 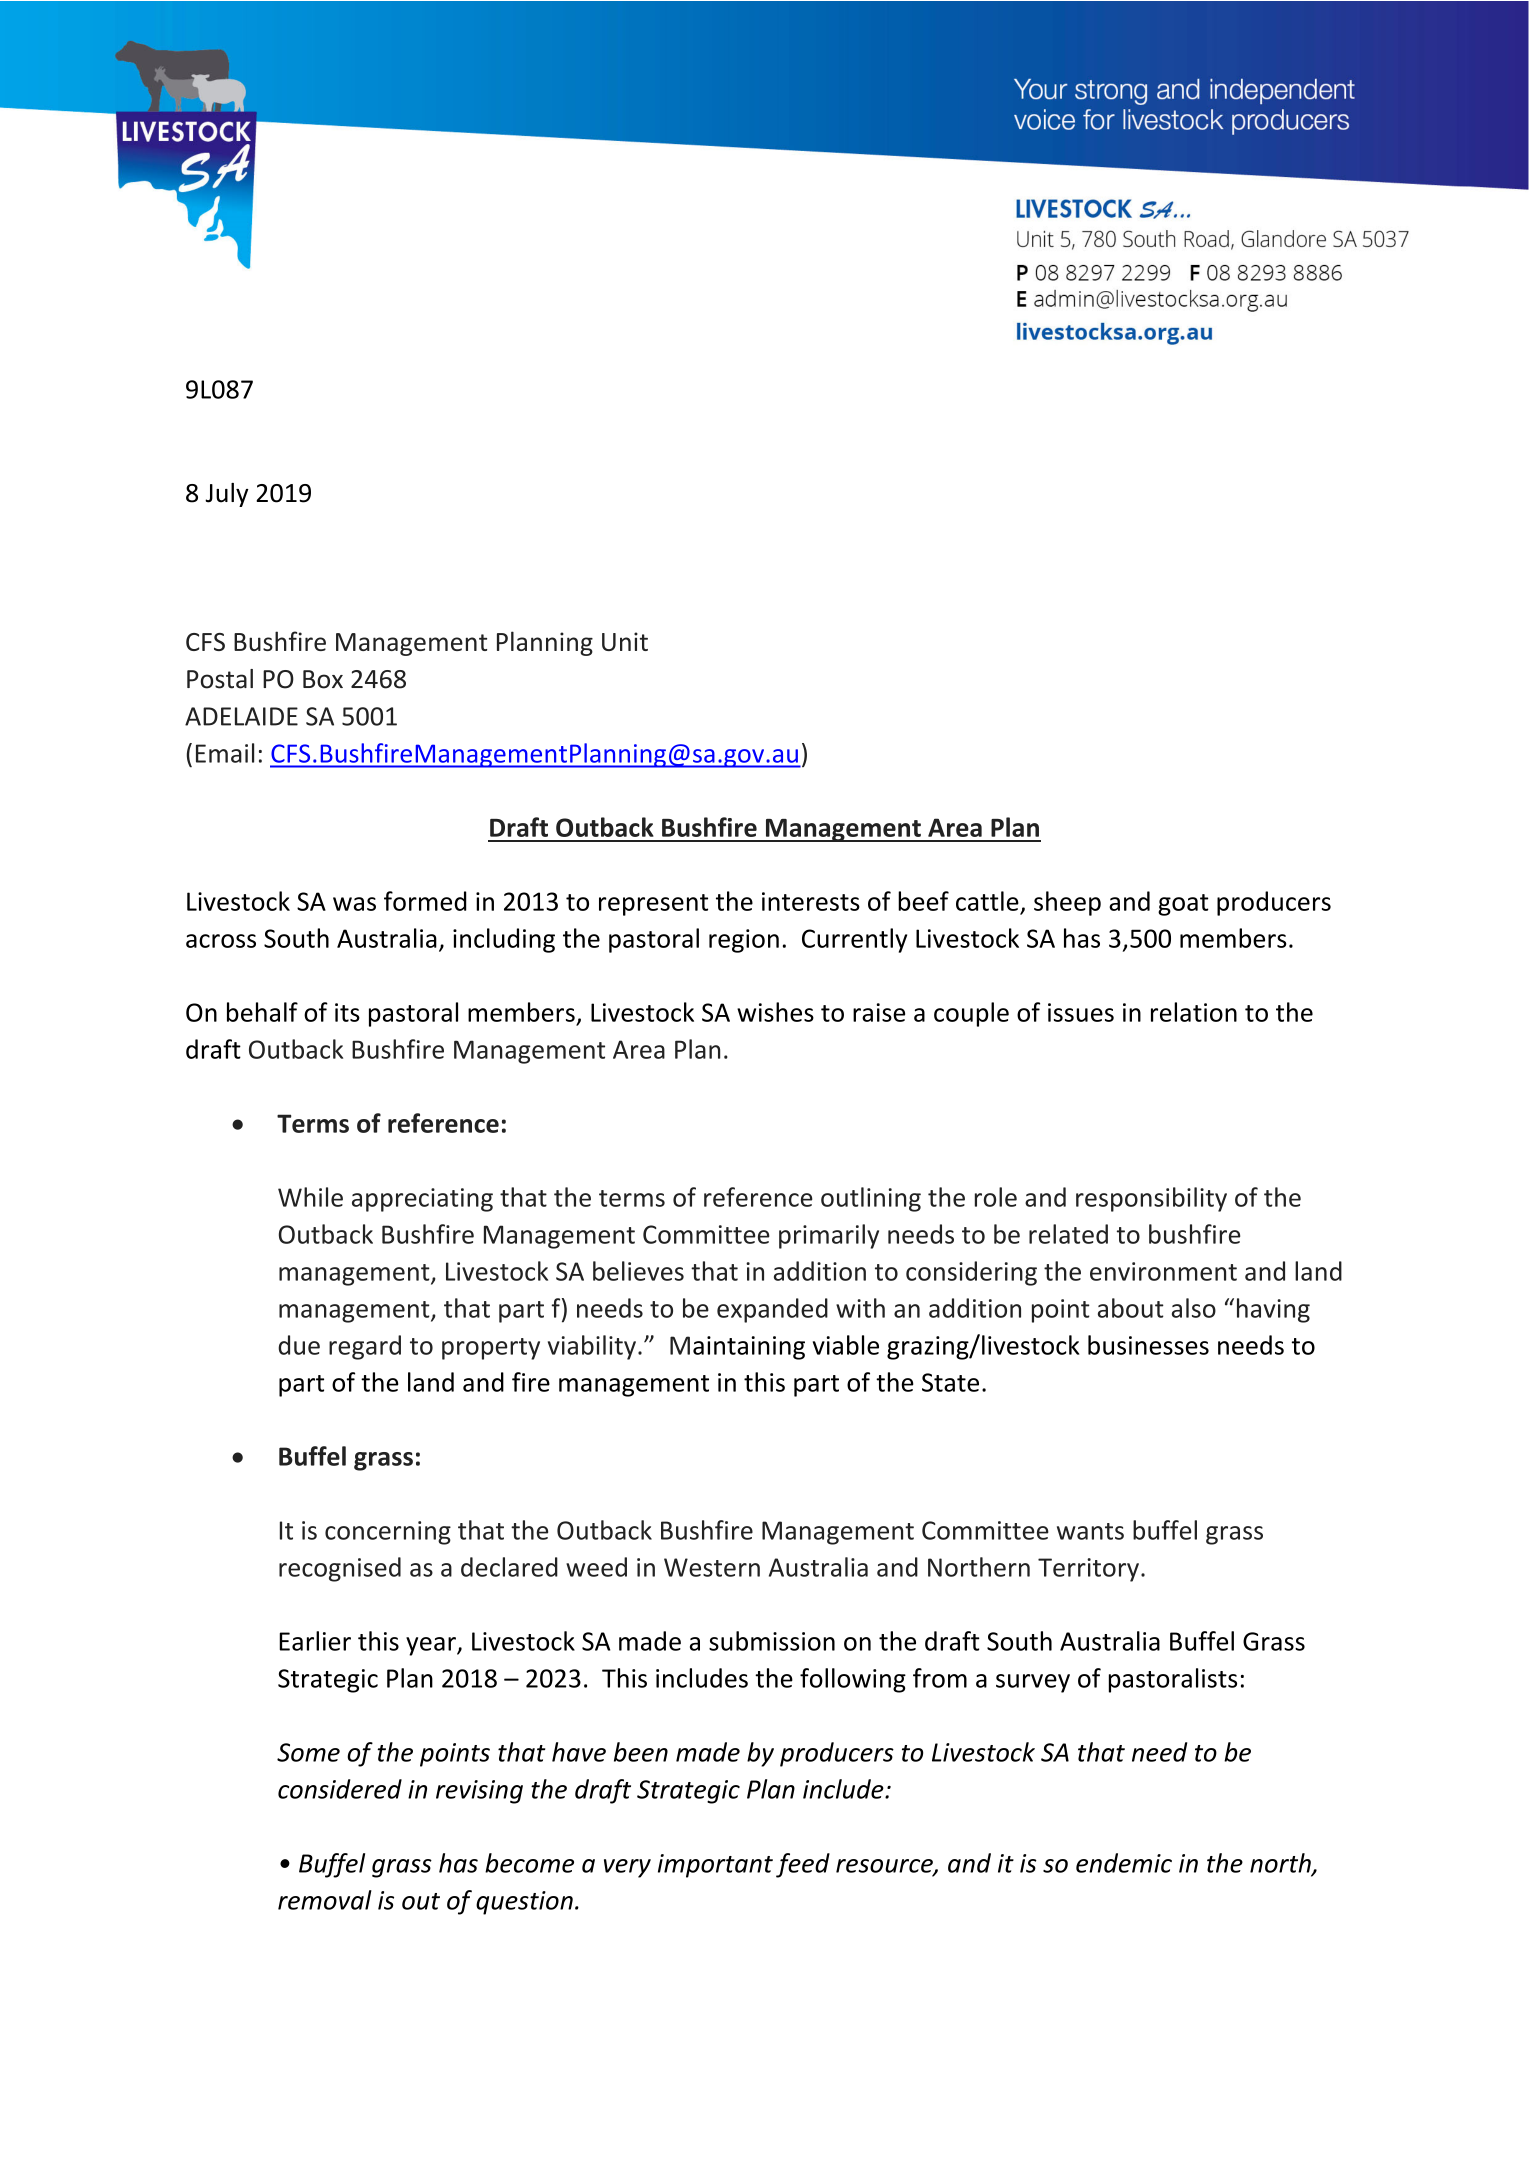 What do you see at coordinates (310, 1197) in the screenshot?
I see `While` at bounding box center [310, 1197].
